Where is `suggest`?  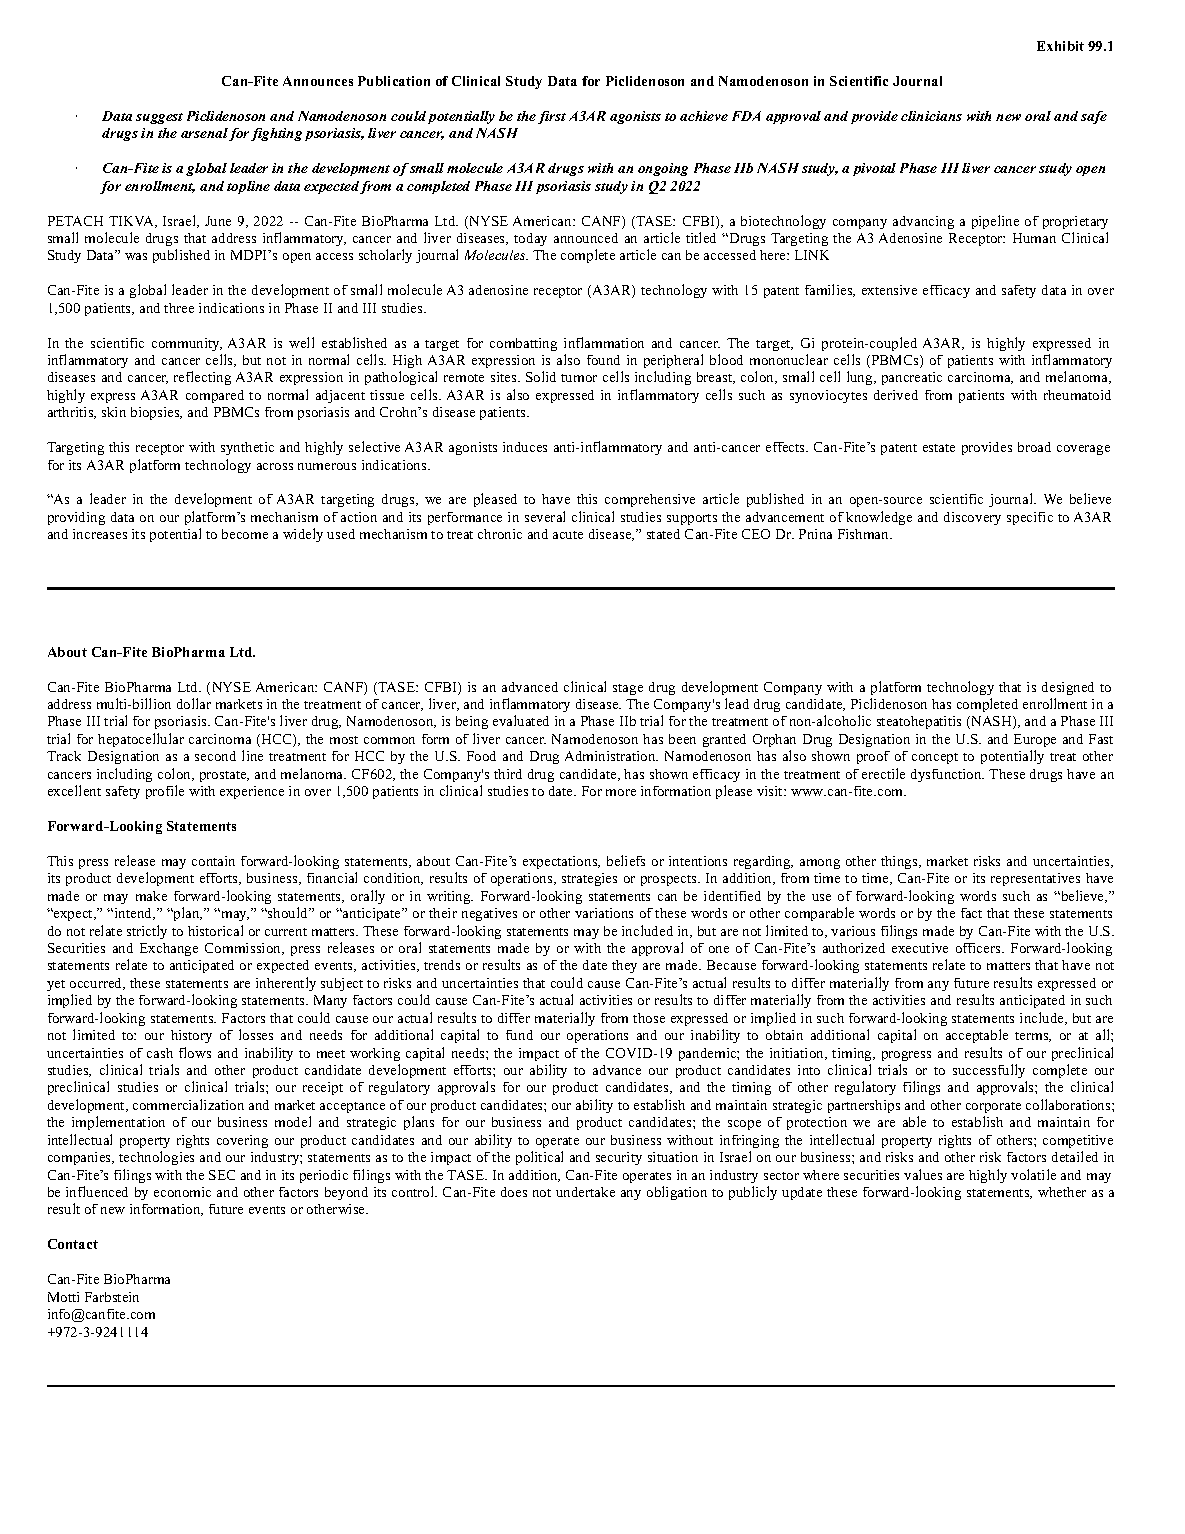
suggest is located at coordinates (159, 118).
